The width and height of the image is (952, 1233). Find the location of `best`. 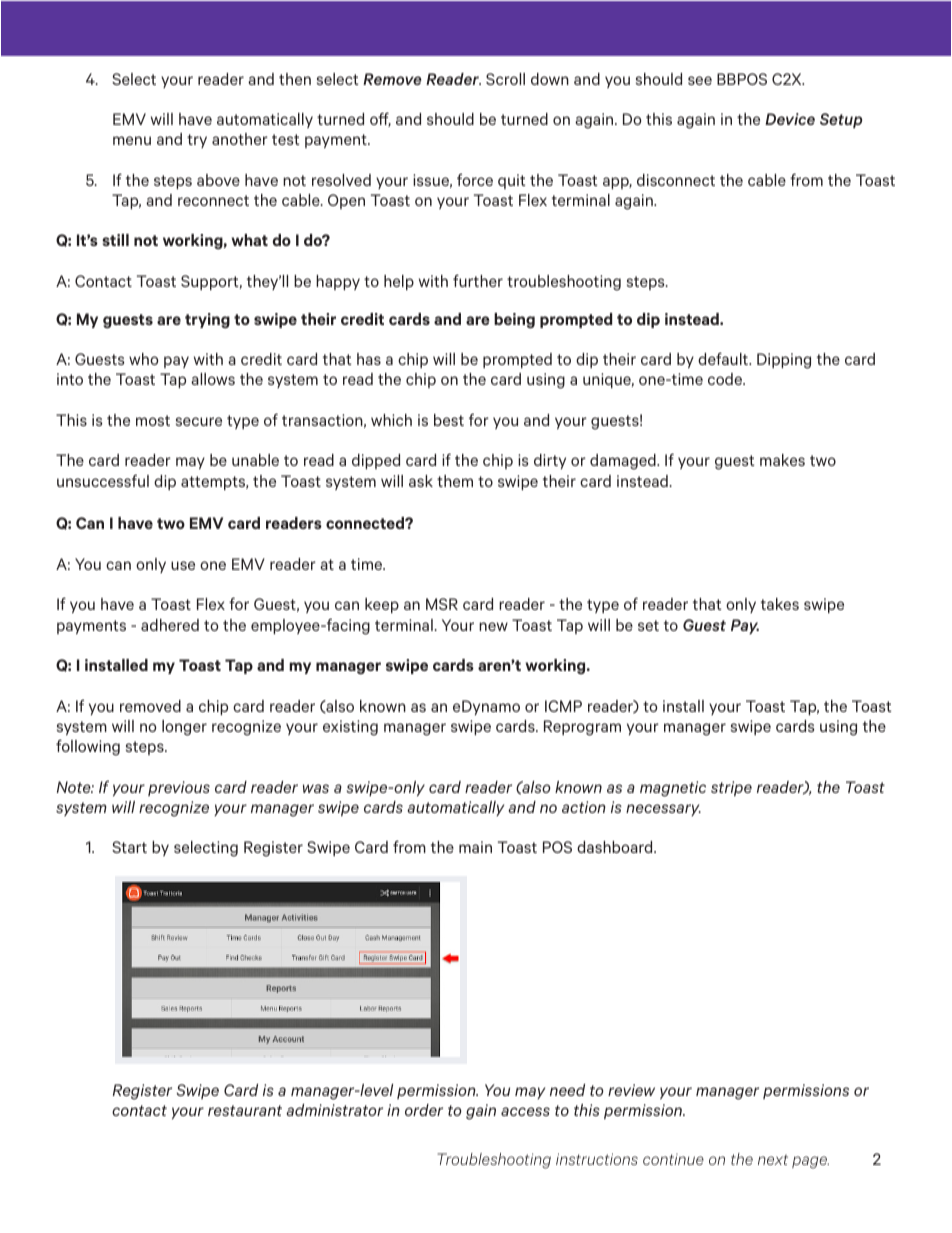

best is located at coordinates (449, 420).
